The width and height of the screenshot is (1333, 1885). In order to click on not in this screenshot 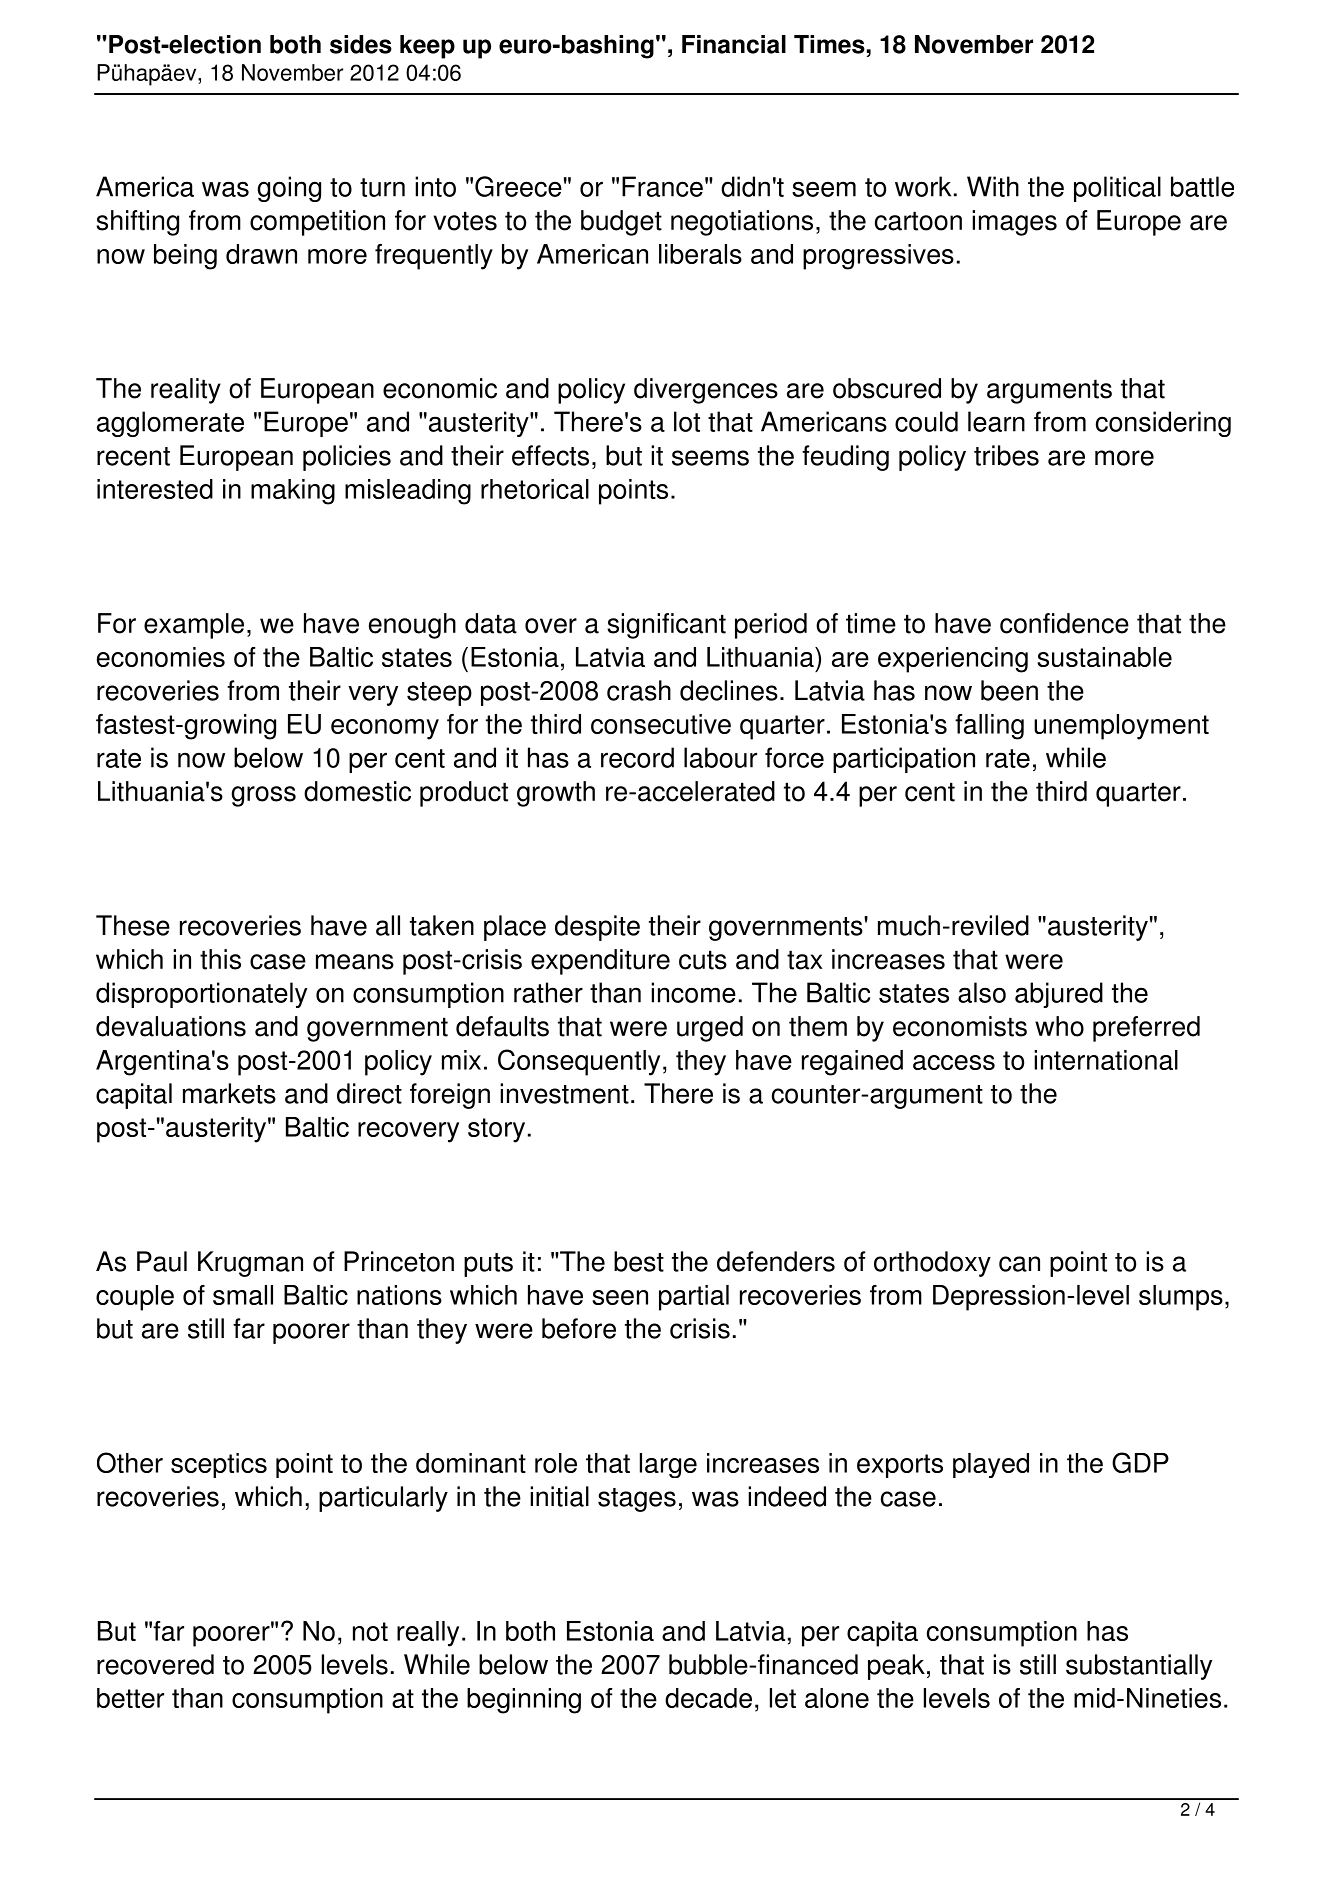, I will do `click(370, 1631)`.
